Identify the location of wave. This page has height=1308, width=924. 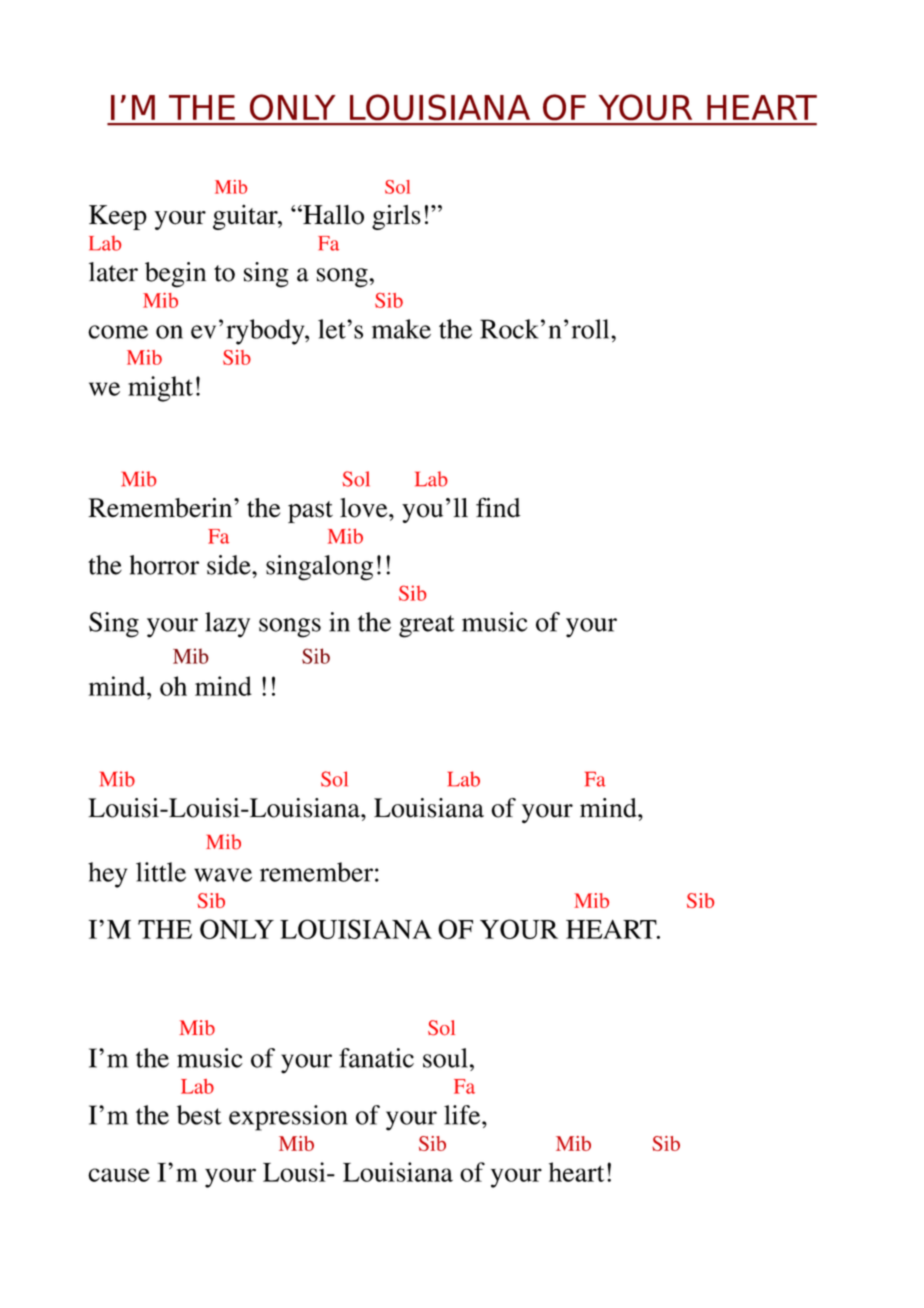
(223, 875).
